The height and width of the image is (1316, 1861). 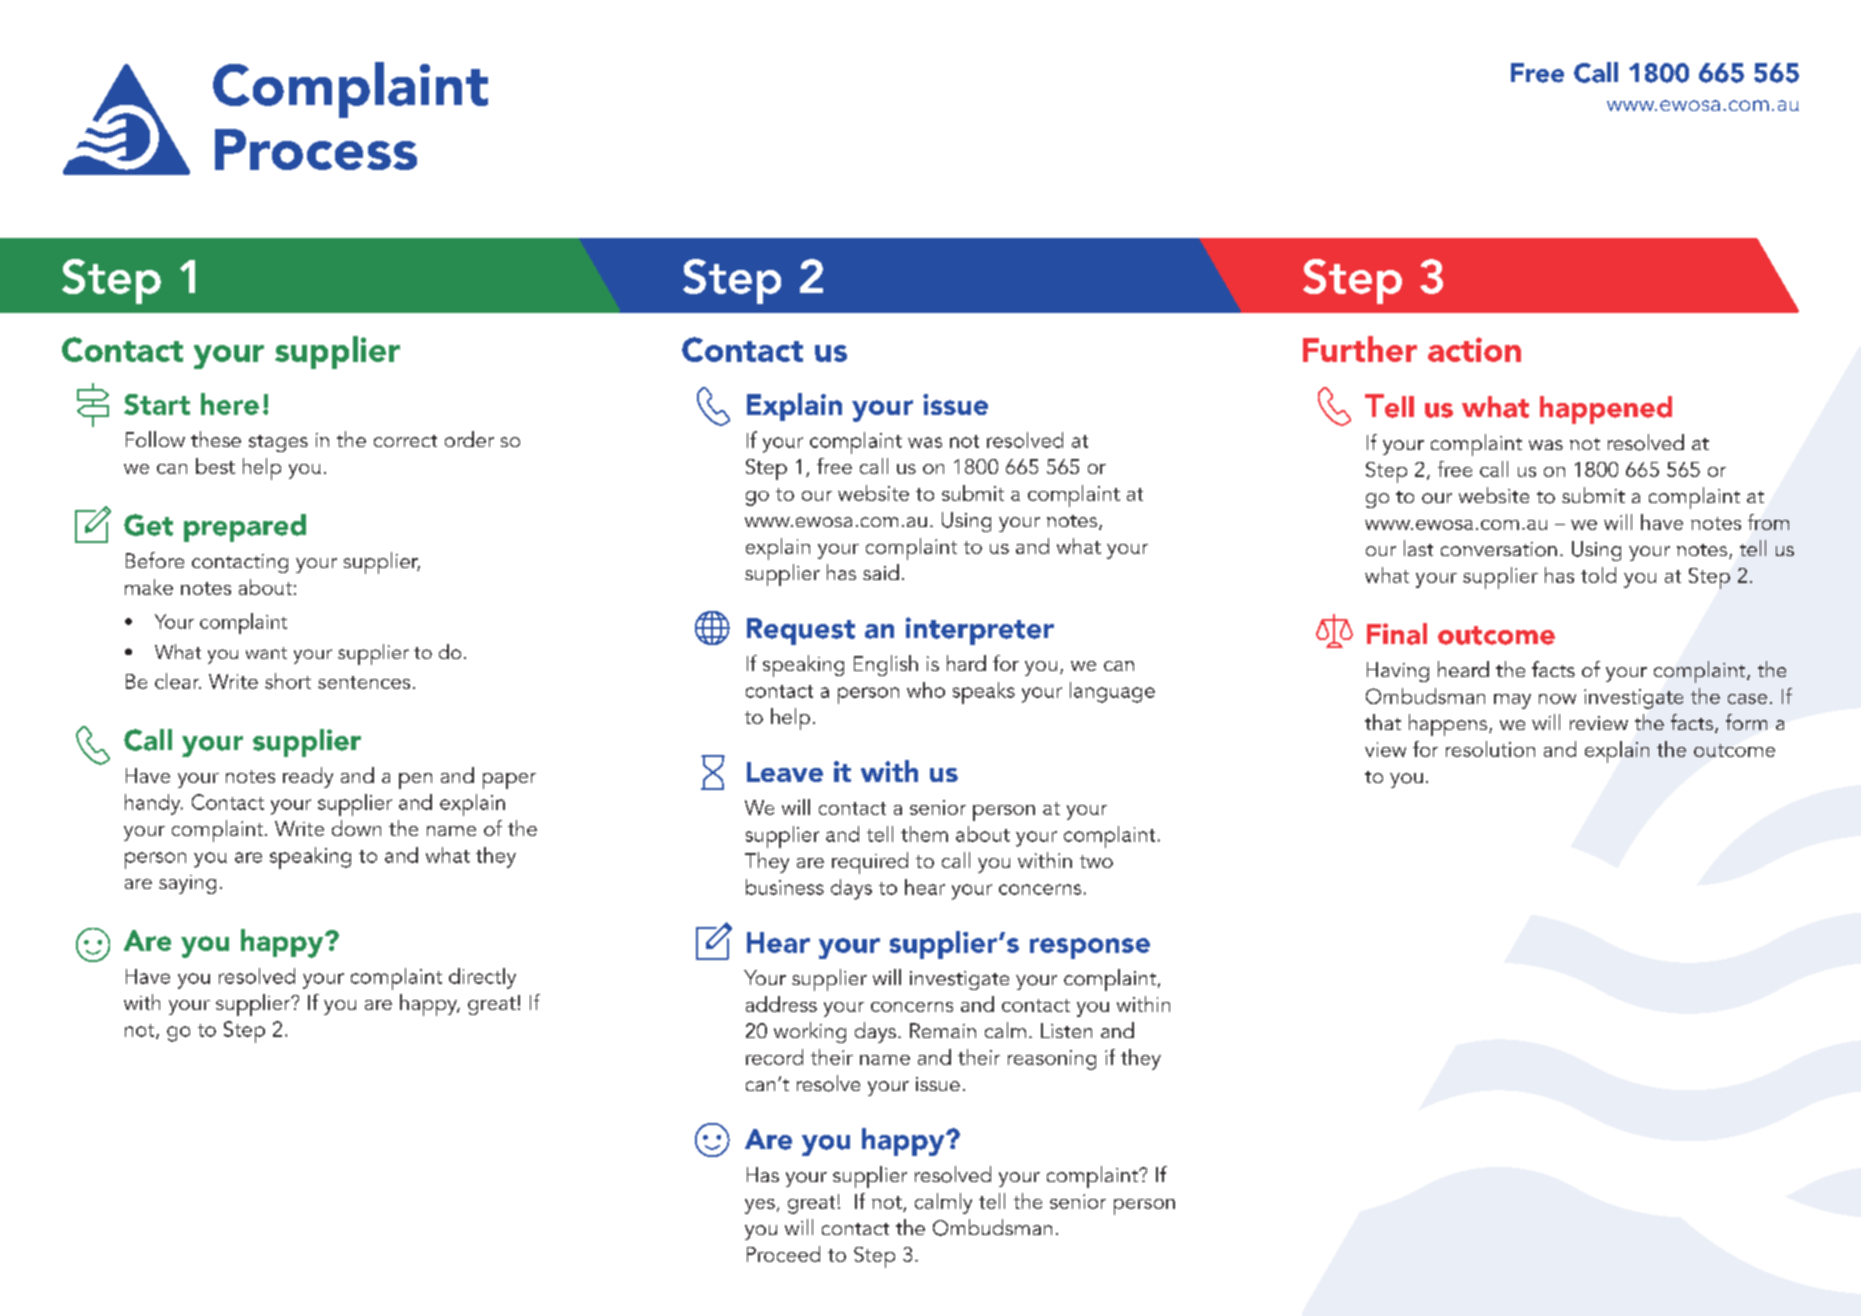 I want to click on happened, so click(x=1606, y=410).
